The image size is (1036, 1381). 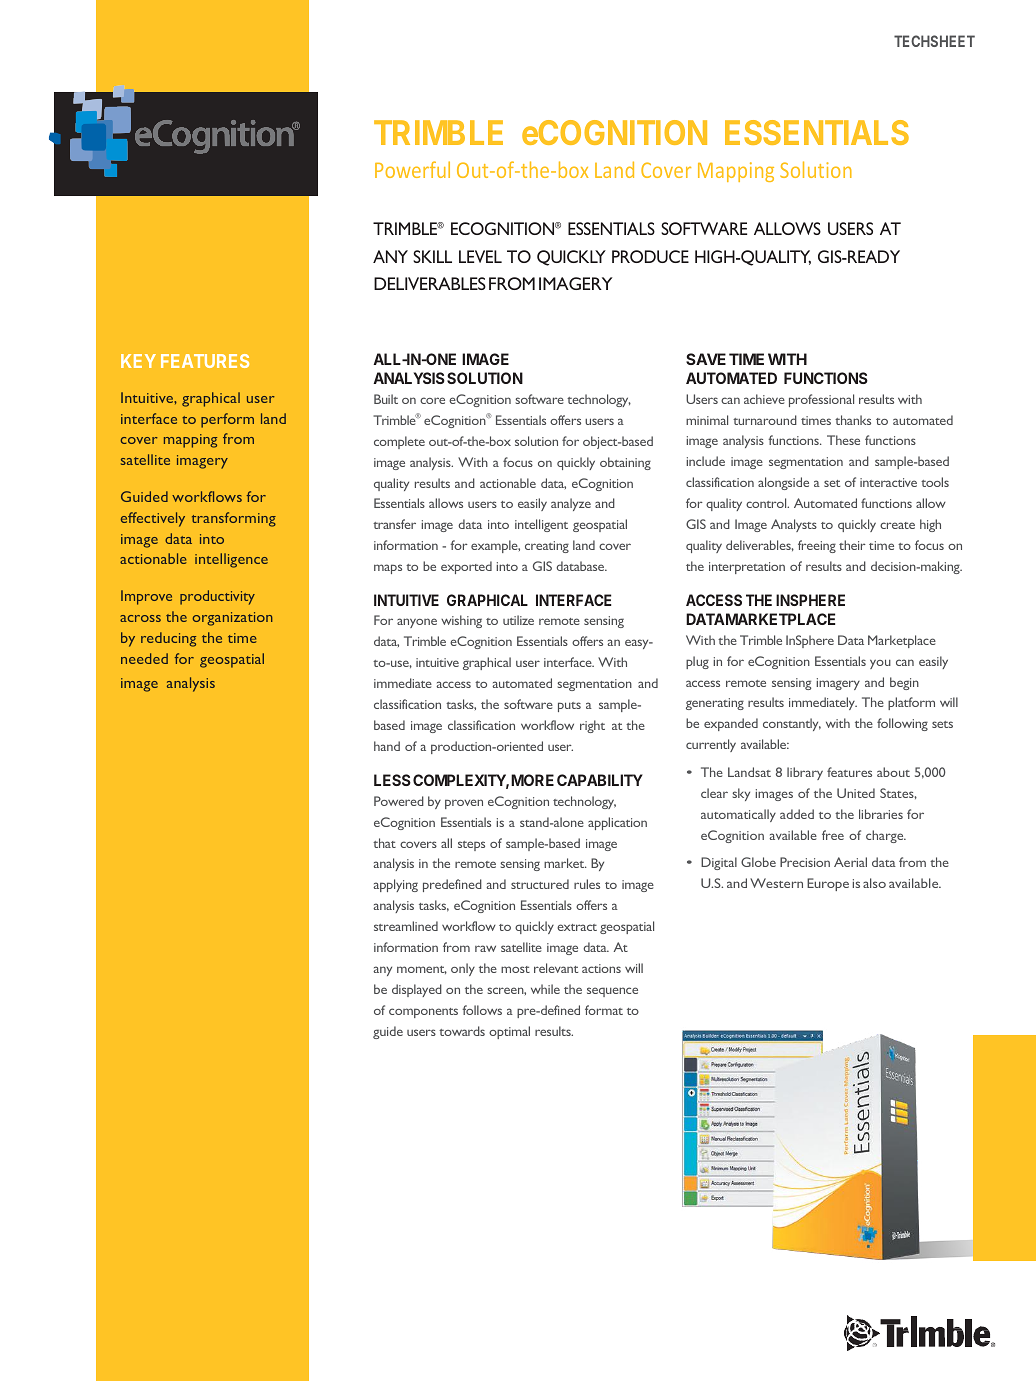 I want to click on constantly, so click(x=792, y=724).
